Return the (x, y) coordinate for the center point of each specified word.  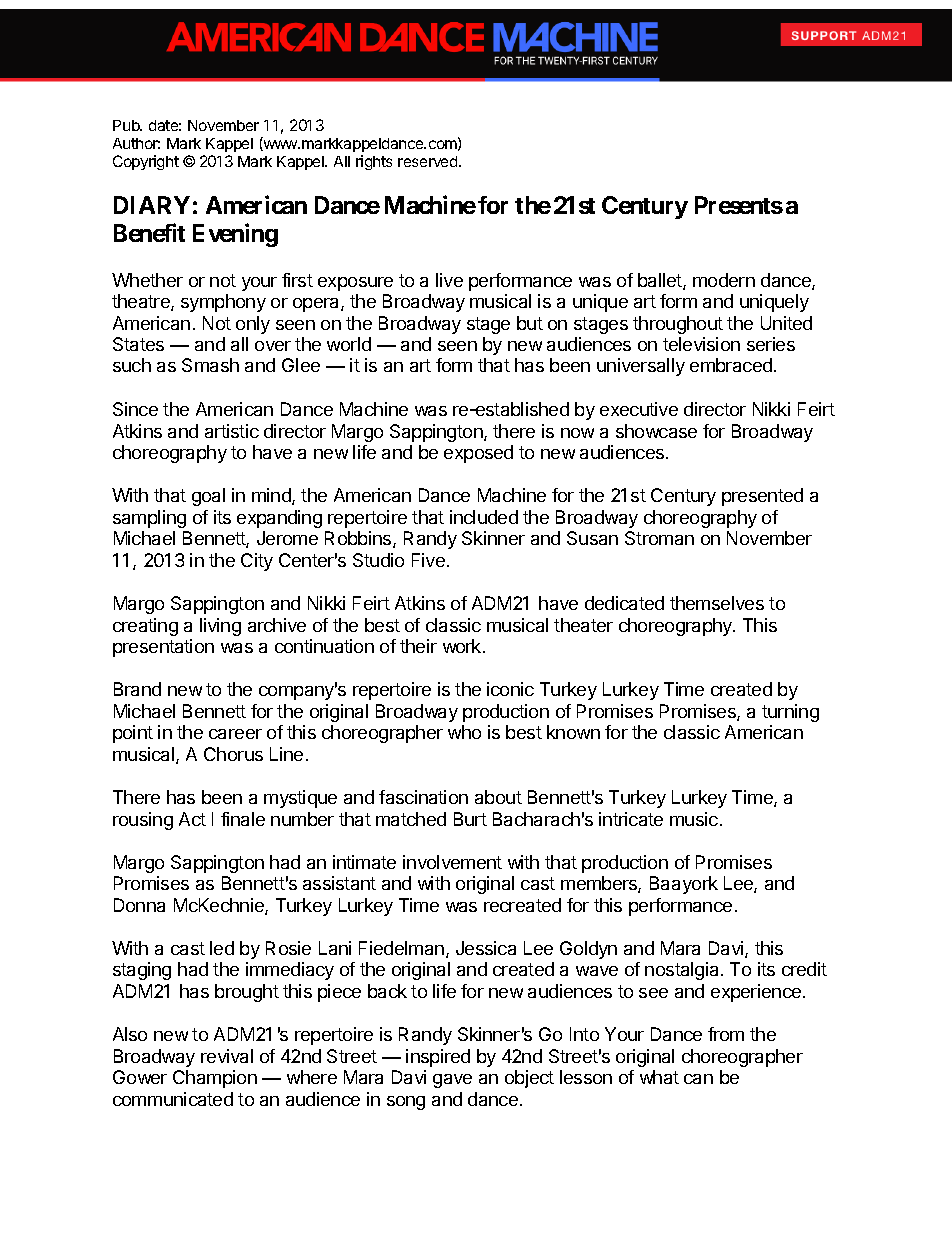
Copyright (146, 162)
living (220, 627)
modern (724, 280)
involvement (452, 862)
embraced (731, 365)
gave (452, 1081)
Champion (215, 1079)
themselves (717, 603)
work (463, 646)
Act (192, 819)
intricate (631, 819)
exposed (478, 454)
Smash (210, 365)
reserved (429, 161)
